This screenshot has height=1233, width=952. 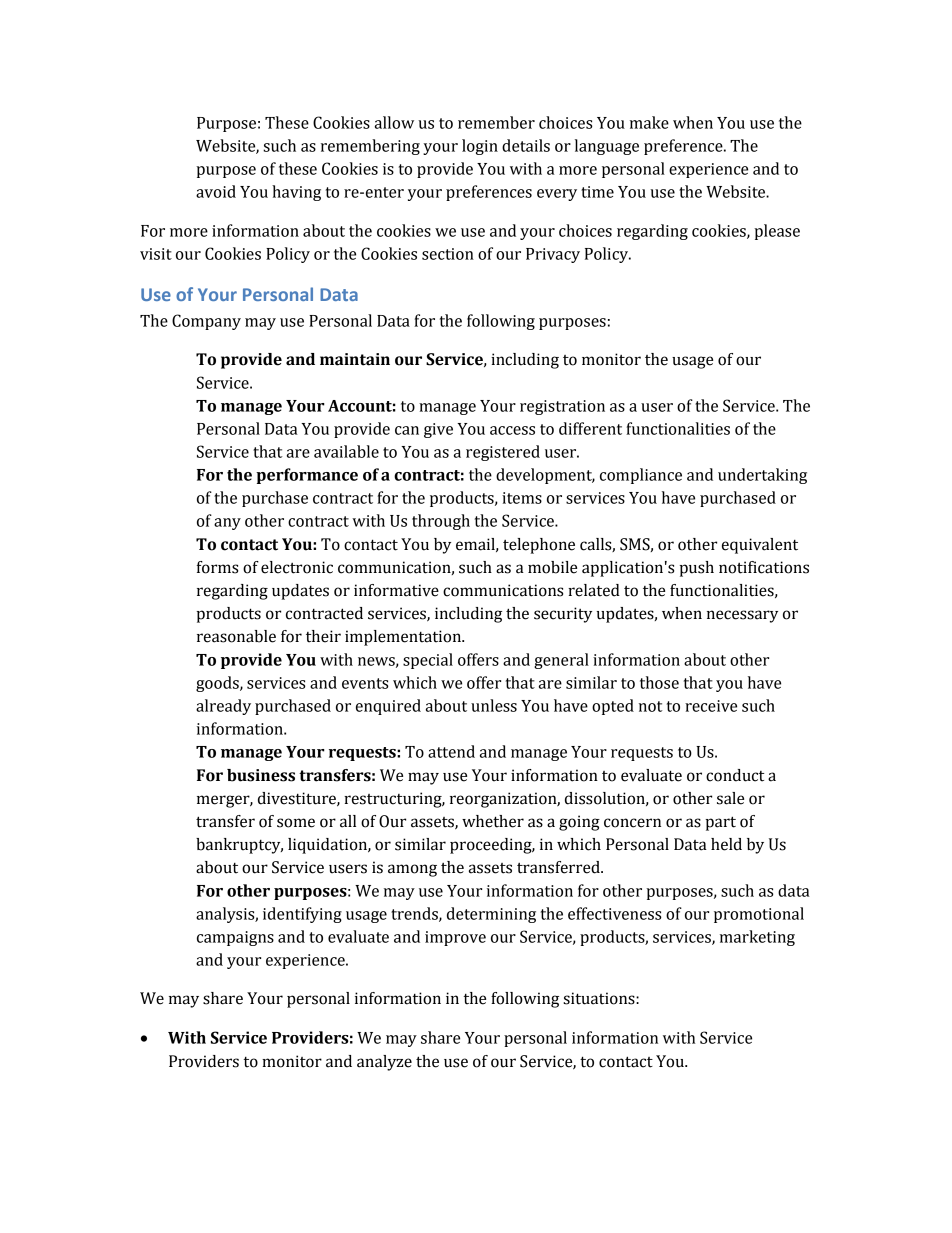 I want to click on make, so click(x=649, y=122).
